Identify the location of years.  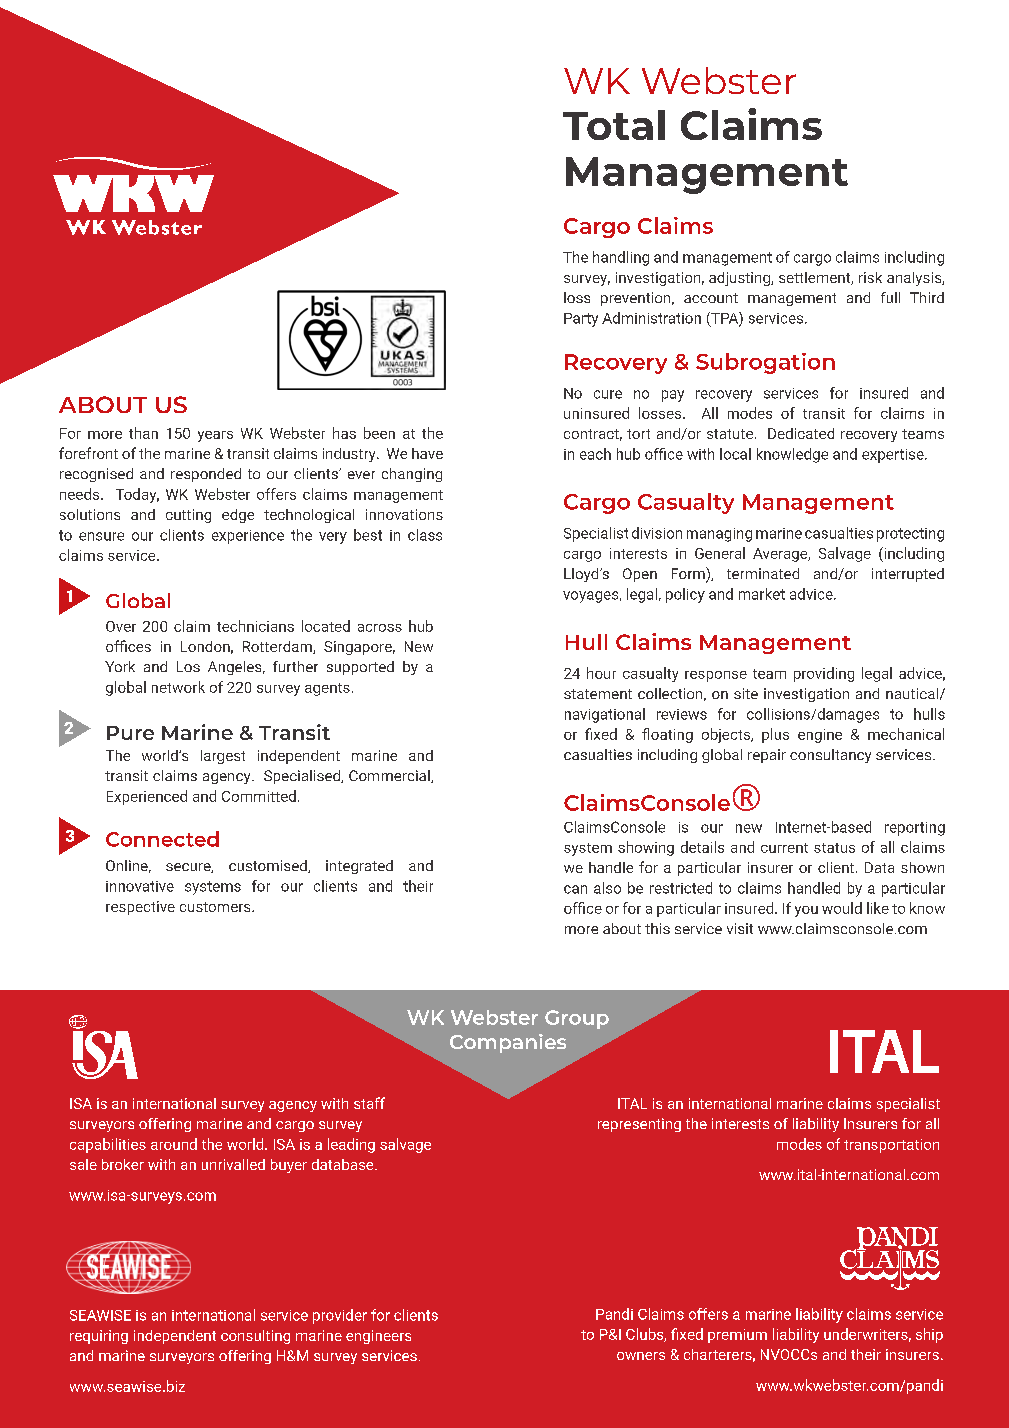
(215, 436).
